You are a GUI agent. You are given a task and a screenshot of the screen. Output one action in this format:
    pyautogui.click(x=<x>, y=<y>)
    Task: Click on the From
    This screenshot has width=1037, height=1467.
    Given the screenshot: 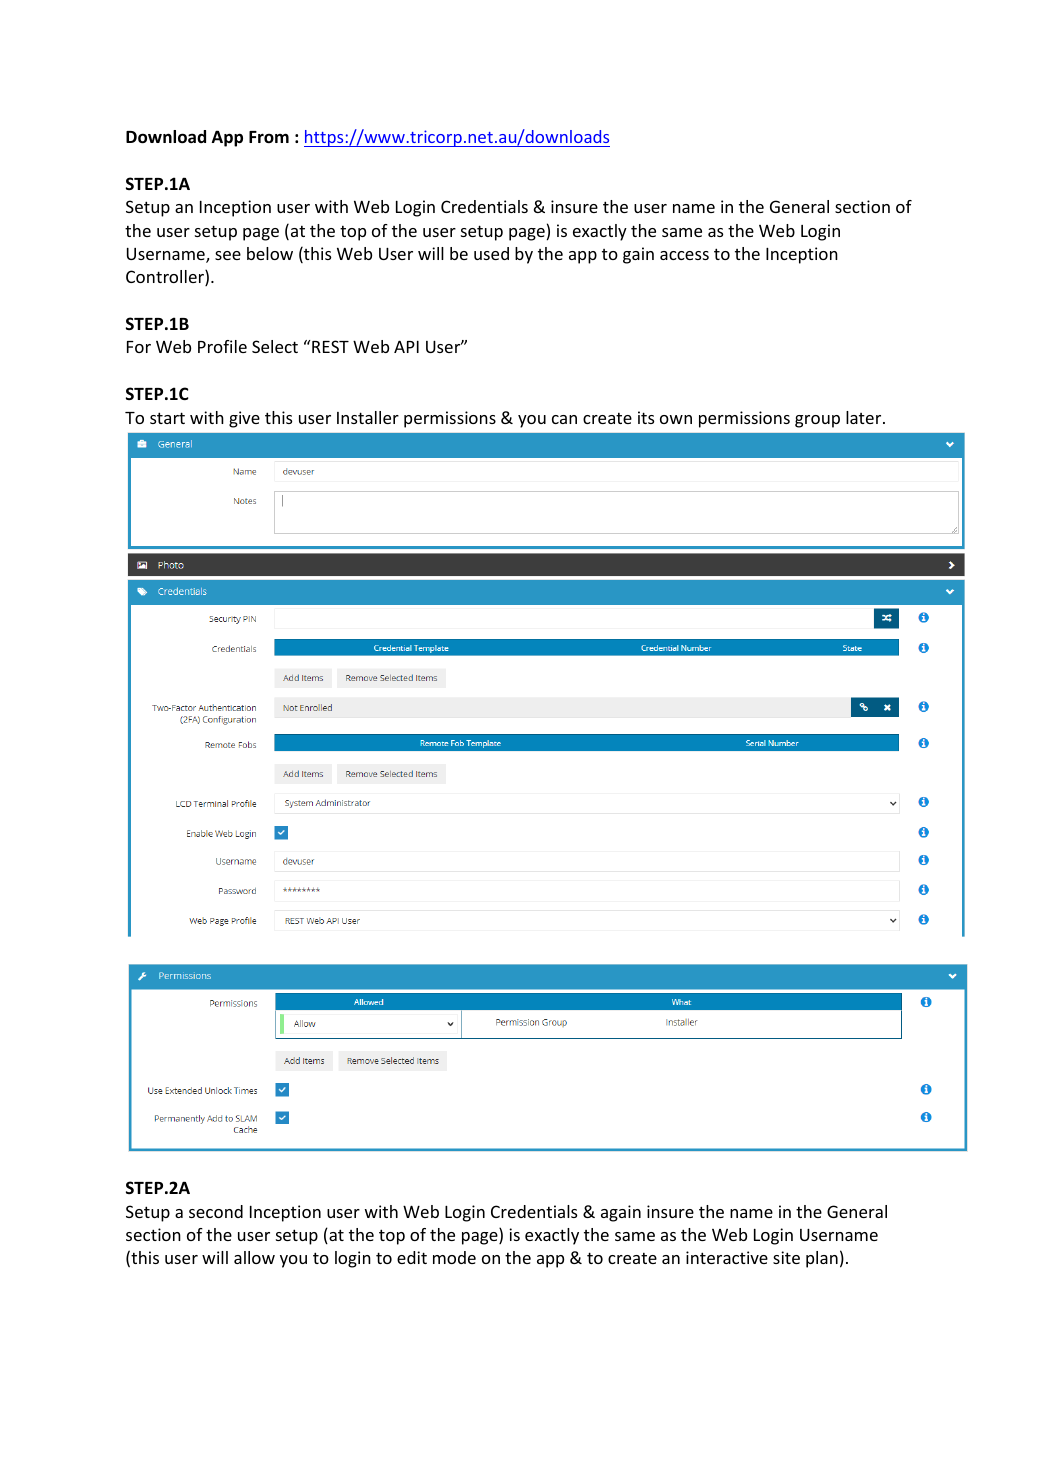 What is the action you would take?
    pyautogui.click(x=269, y=137)
